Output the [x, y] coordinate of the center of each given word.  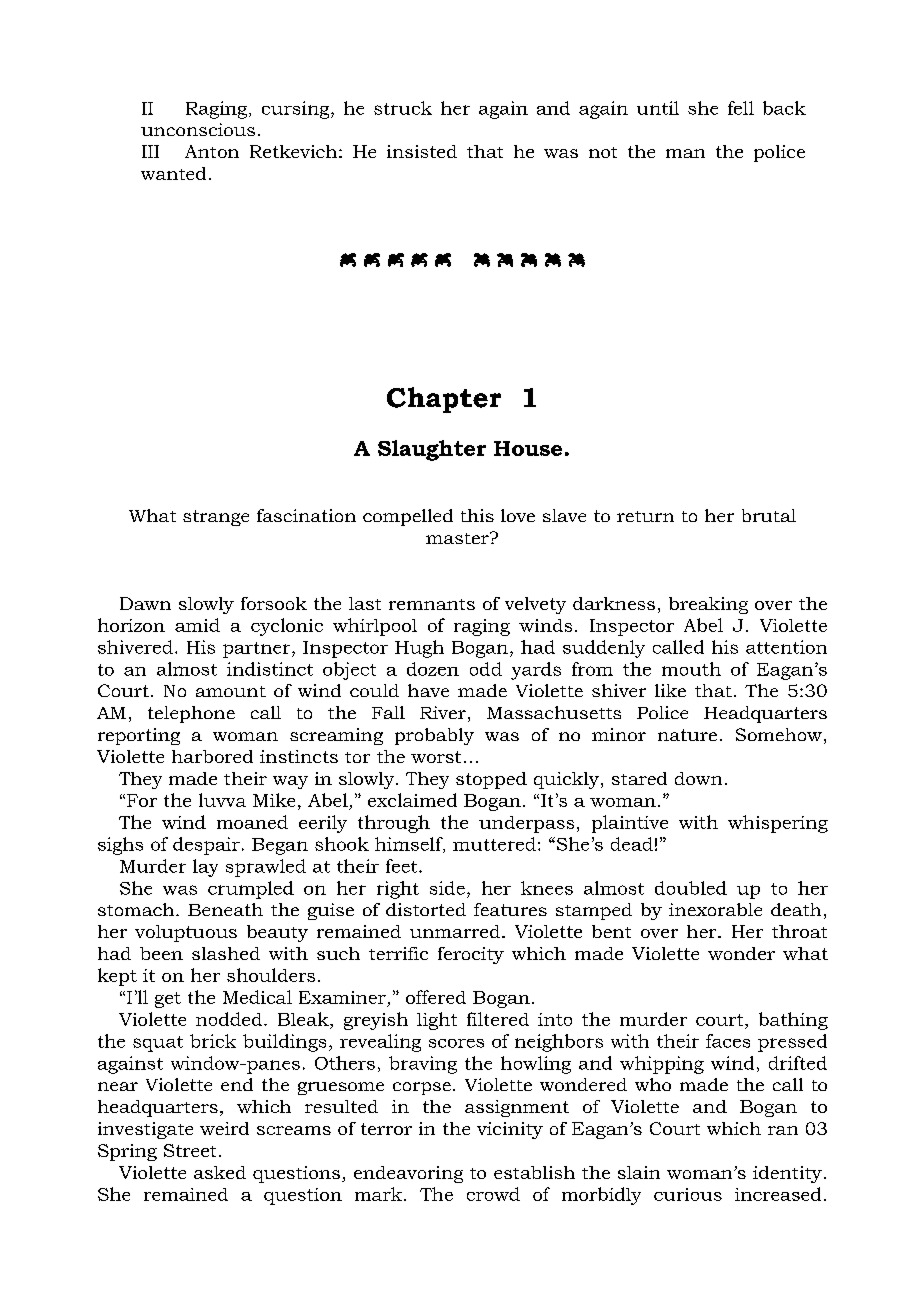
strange [216, 518]
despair [206, 846]
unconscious [198, 129]
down [698, 778]
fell [741, 108]
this [477, 515]
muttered [494, 844]
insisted [422, 151]
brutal [769, 515]
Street [190, 1150]
